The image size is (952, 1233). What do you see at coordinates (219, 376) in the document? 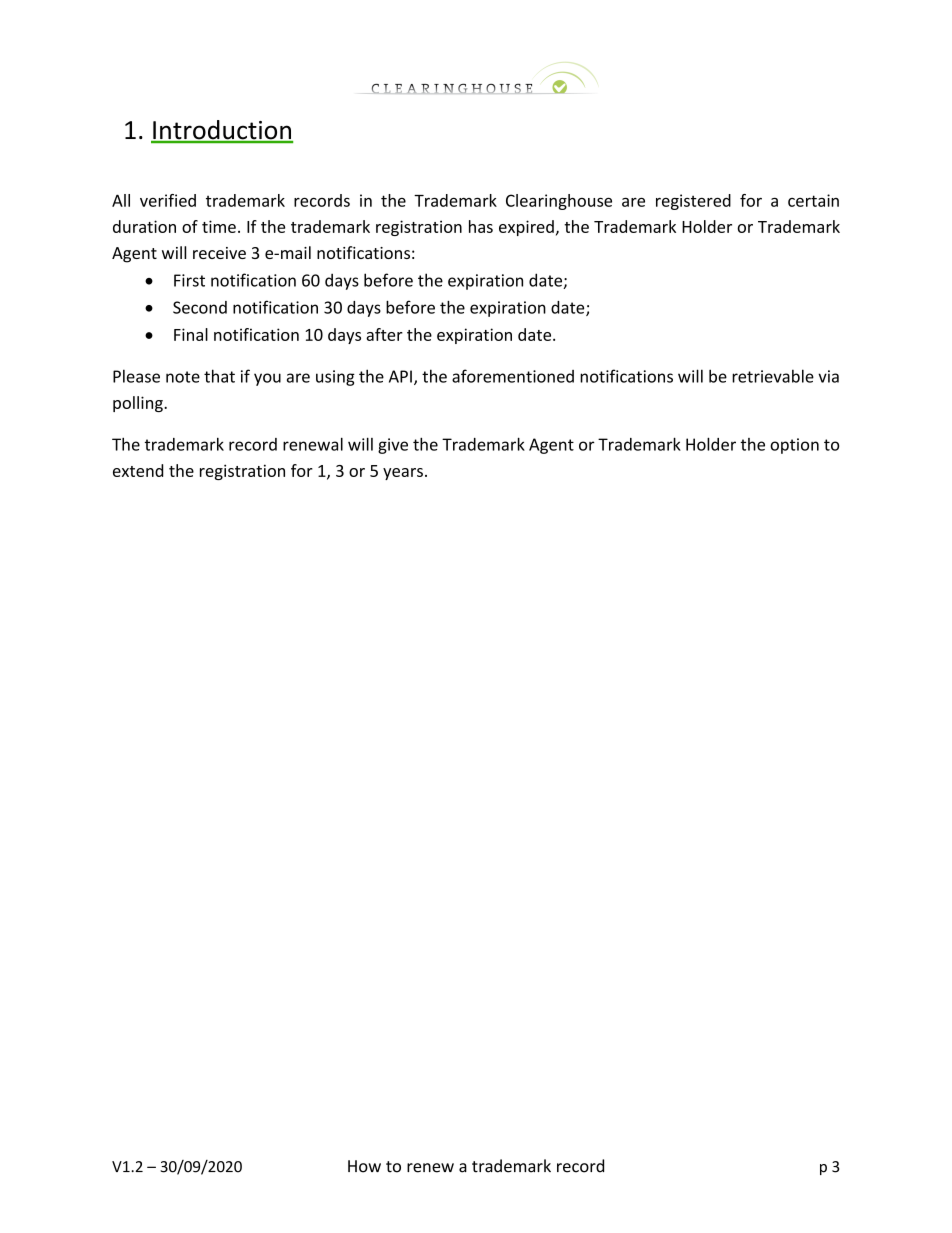
I see `that` at bounding box center [219, 376].
